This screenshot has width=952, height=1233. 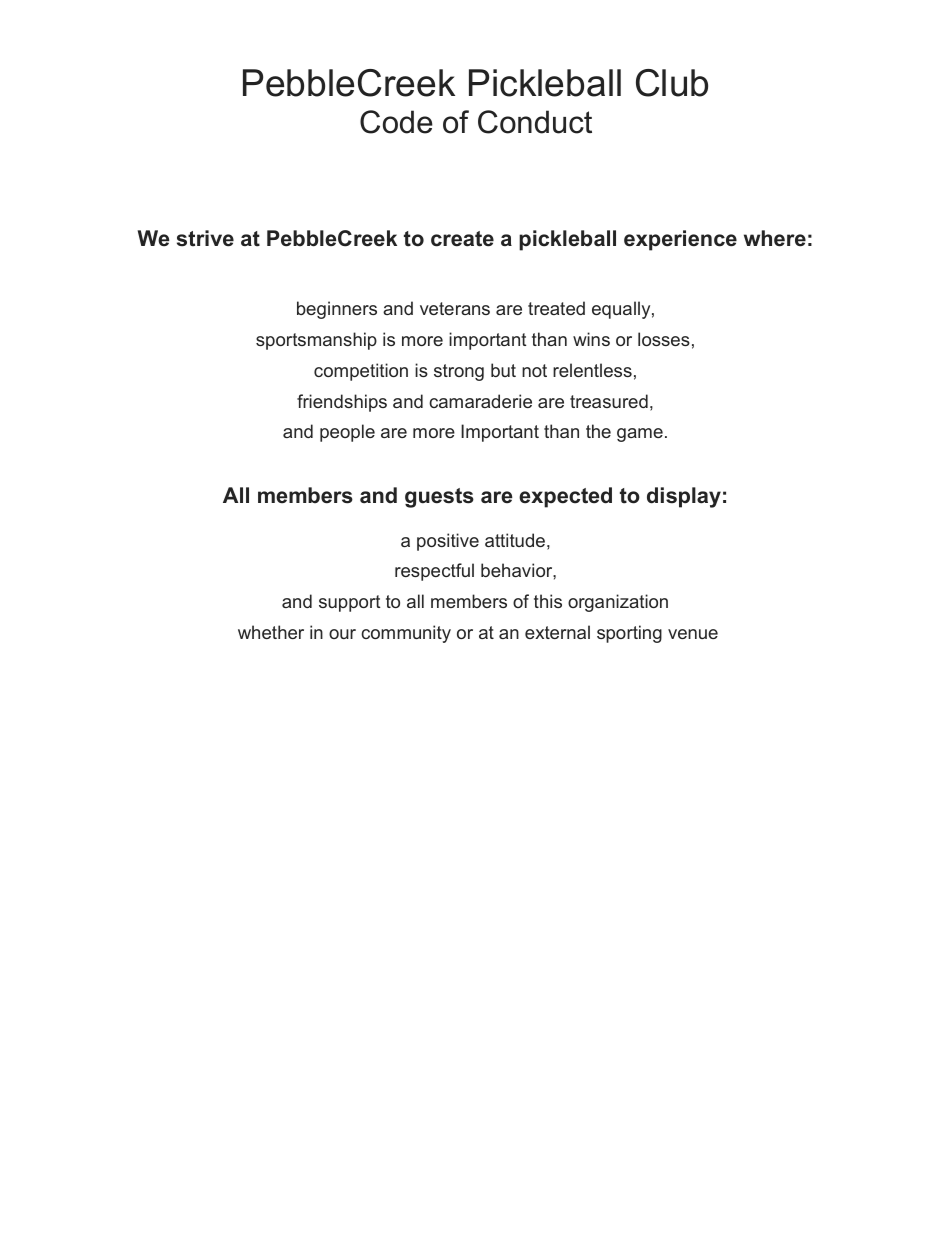 I want to click on whether, so click(x=271, y=632).
